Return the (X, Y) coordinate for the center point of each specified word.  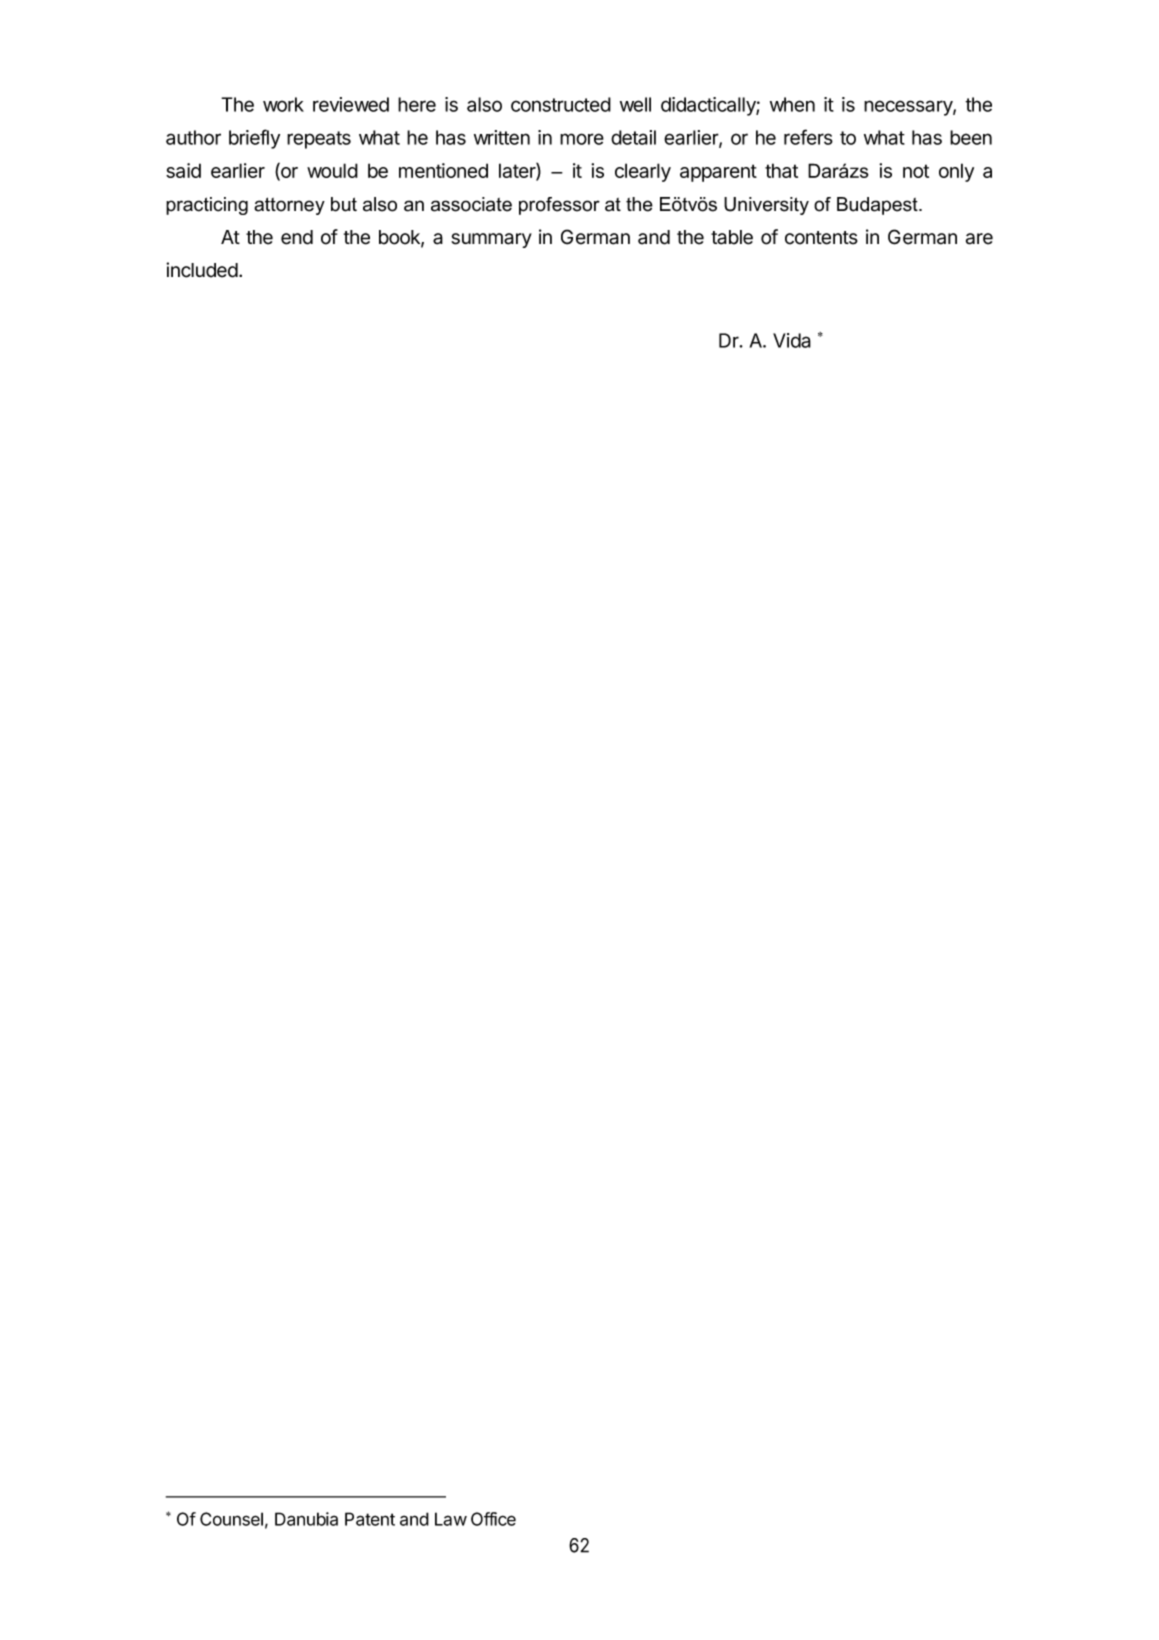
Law (451, 1519)
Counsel (231, 1519)
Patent (370, 1519)
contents (821, 238)
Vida (792, 340)
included (202, 270)
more (582, 139)
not (916, 171)
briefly (254, 139)
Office (493, 1519)
